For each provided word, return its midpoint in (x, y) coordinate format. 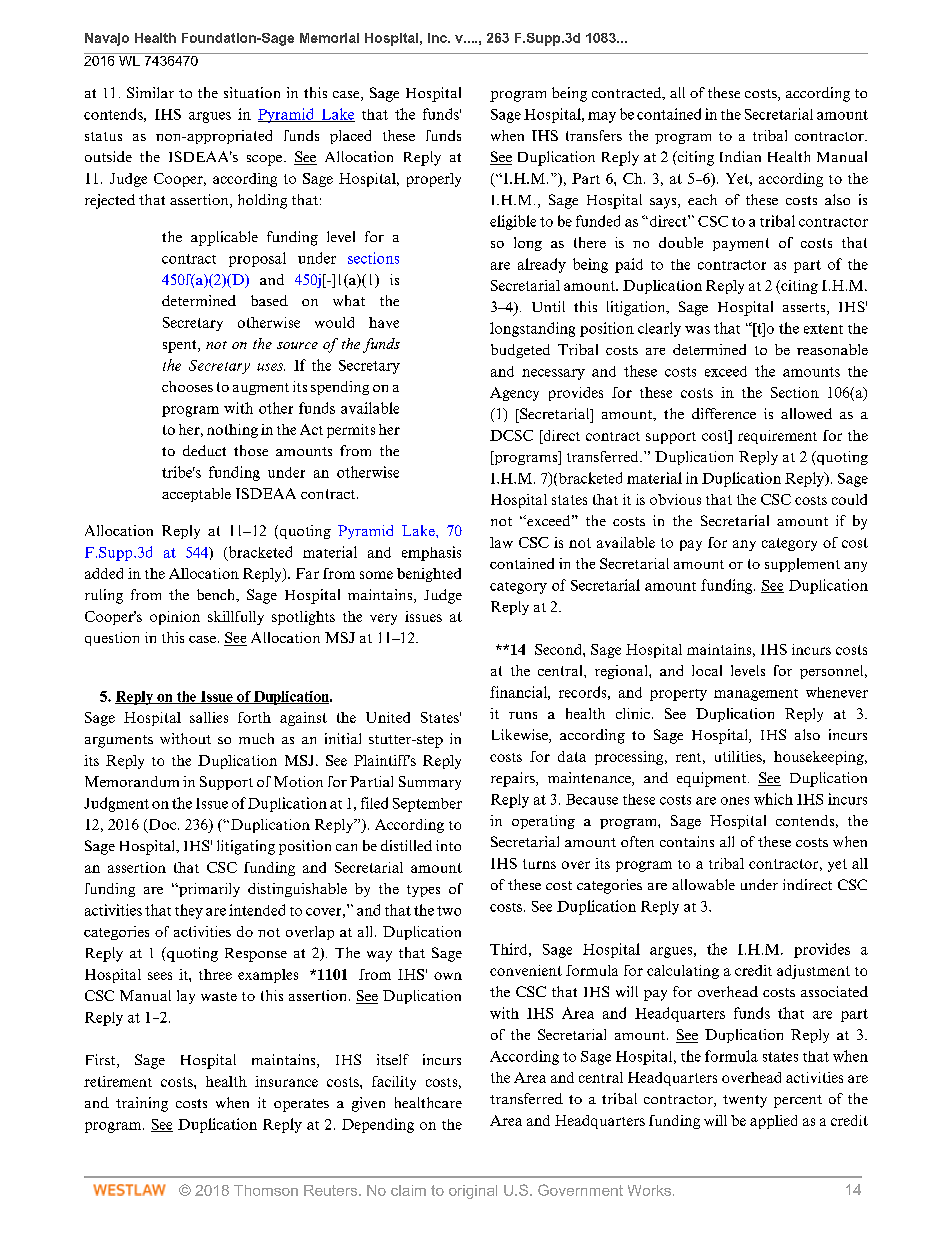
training (142, 1104)
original (473, 1192)
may (602, 117)
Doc (162, 826)
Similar (150, 92)
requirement (777, 437)
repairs (514, 779)
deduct (204, 450)
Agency (514, 394)
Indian (740, 156)
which (773, 799)
